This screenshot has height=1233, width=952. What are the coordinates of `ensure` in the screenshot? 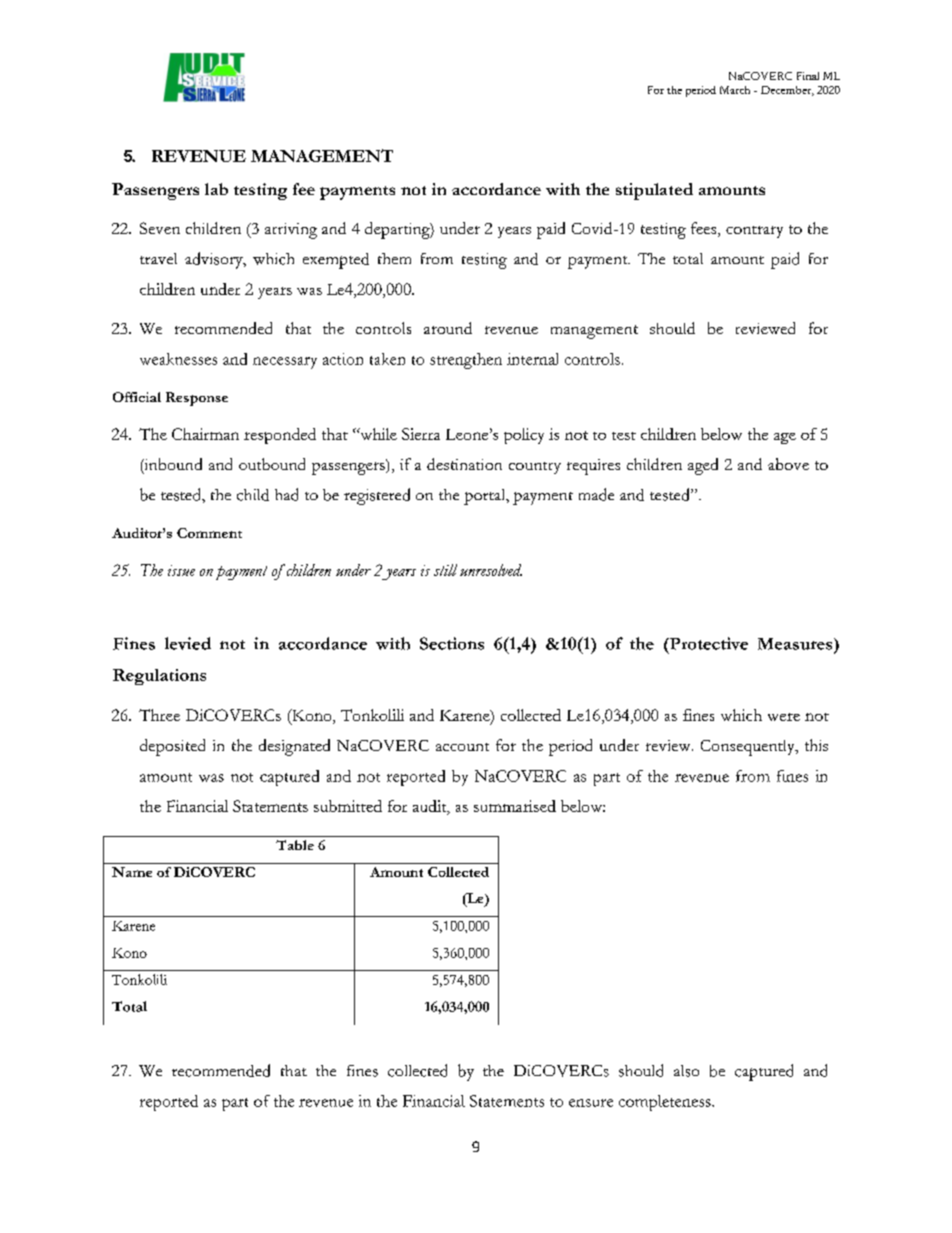 It's located at (591, 1103).
